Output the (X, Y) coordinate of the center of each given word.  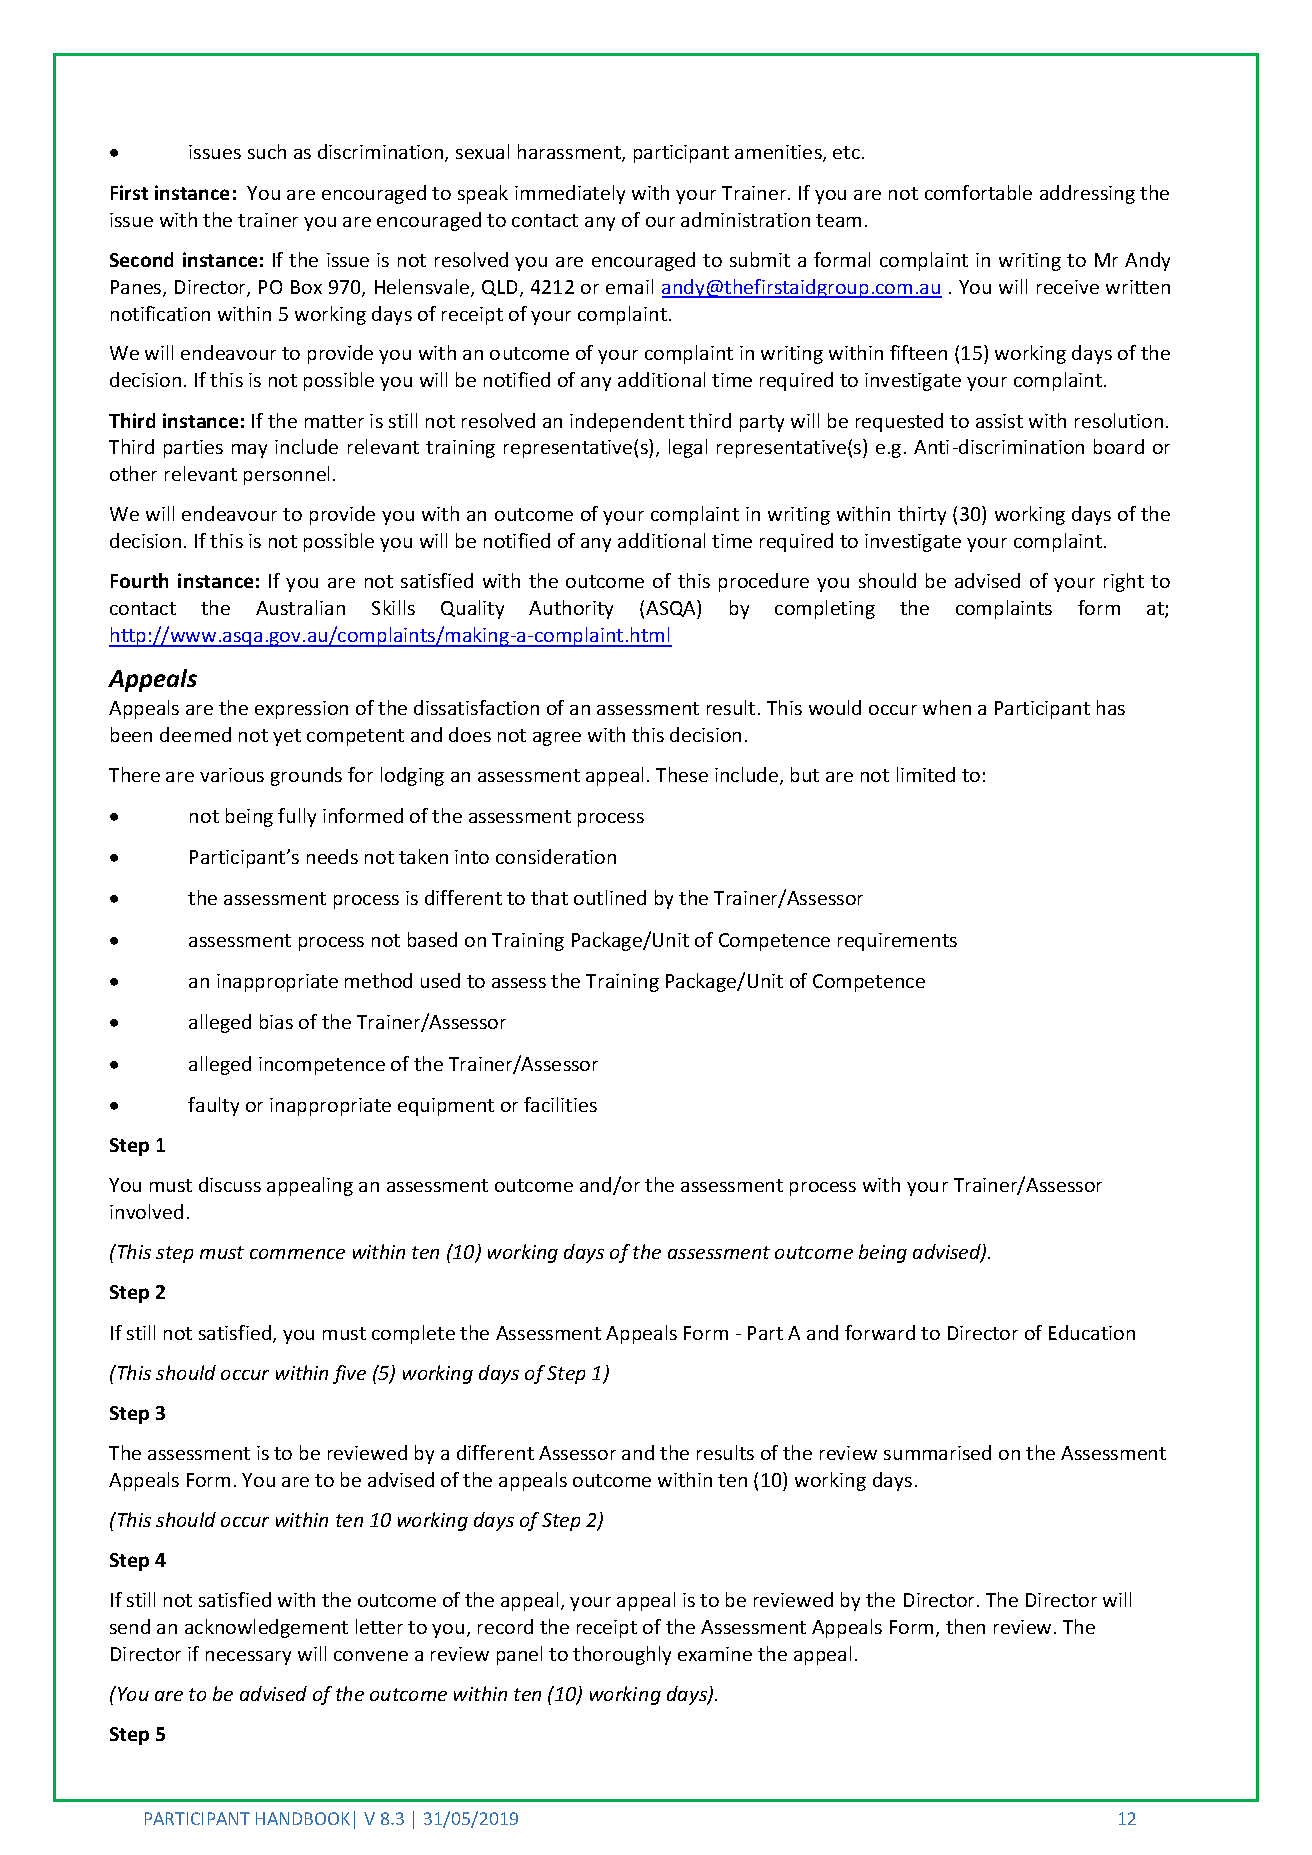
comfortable (978, 192)
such (267, 151)
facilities (560, 1104)
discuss (230, 1184)
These (682, 774)
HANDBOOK (303, 1818)
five (349, 1374)
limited (926, 774)
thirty (922, 515)
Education (1092, 1332)
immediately (570, 194)
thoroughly (622, 1655)
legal (688, 448)
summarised (937, 1452)
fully (297, 817)
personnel (286, 475)
